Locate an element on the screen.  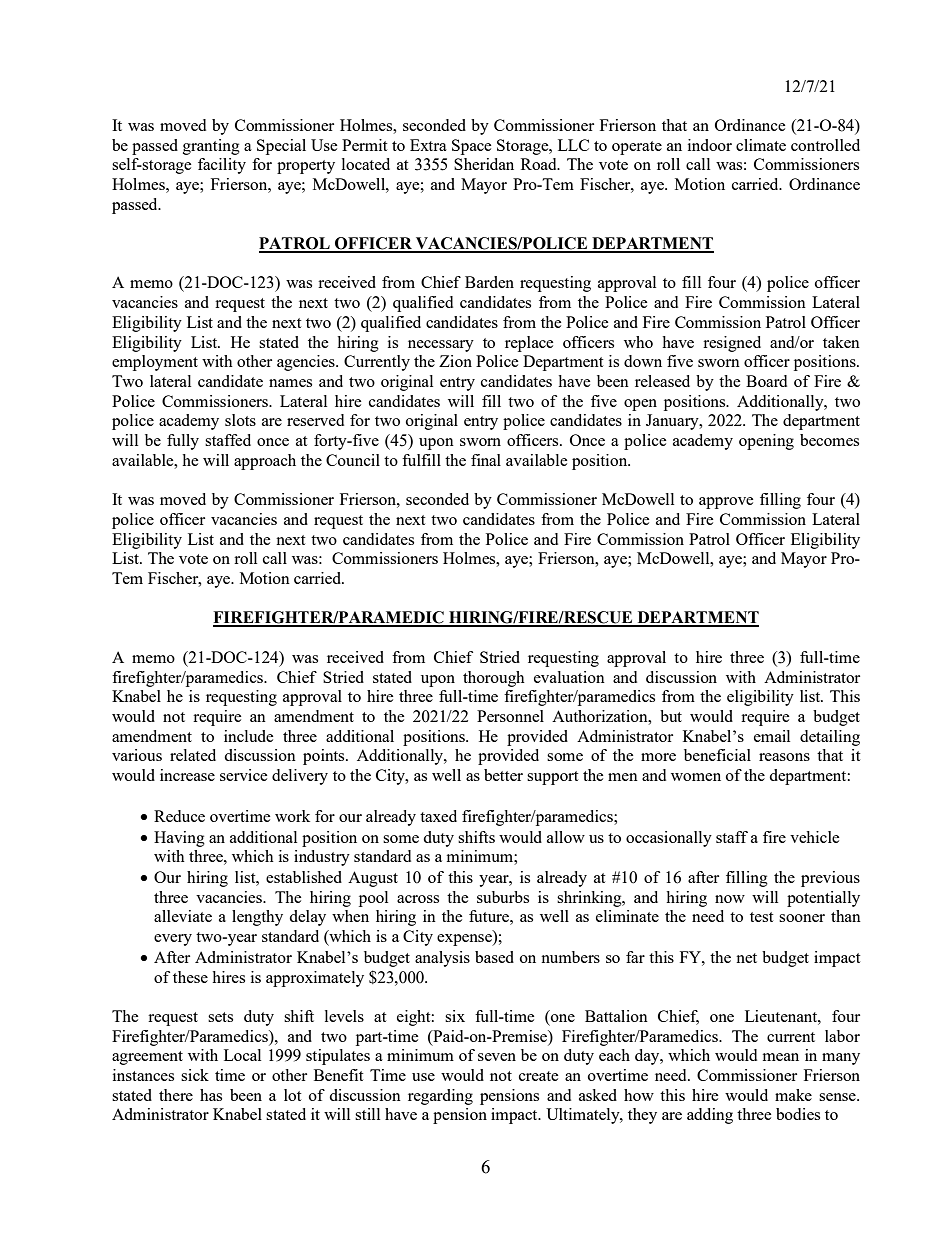
suburbs is located at coordinates (503, 897).
